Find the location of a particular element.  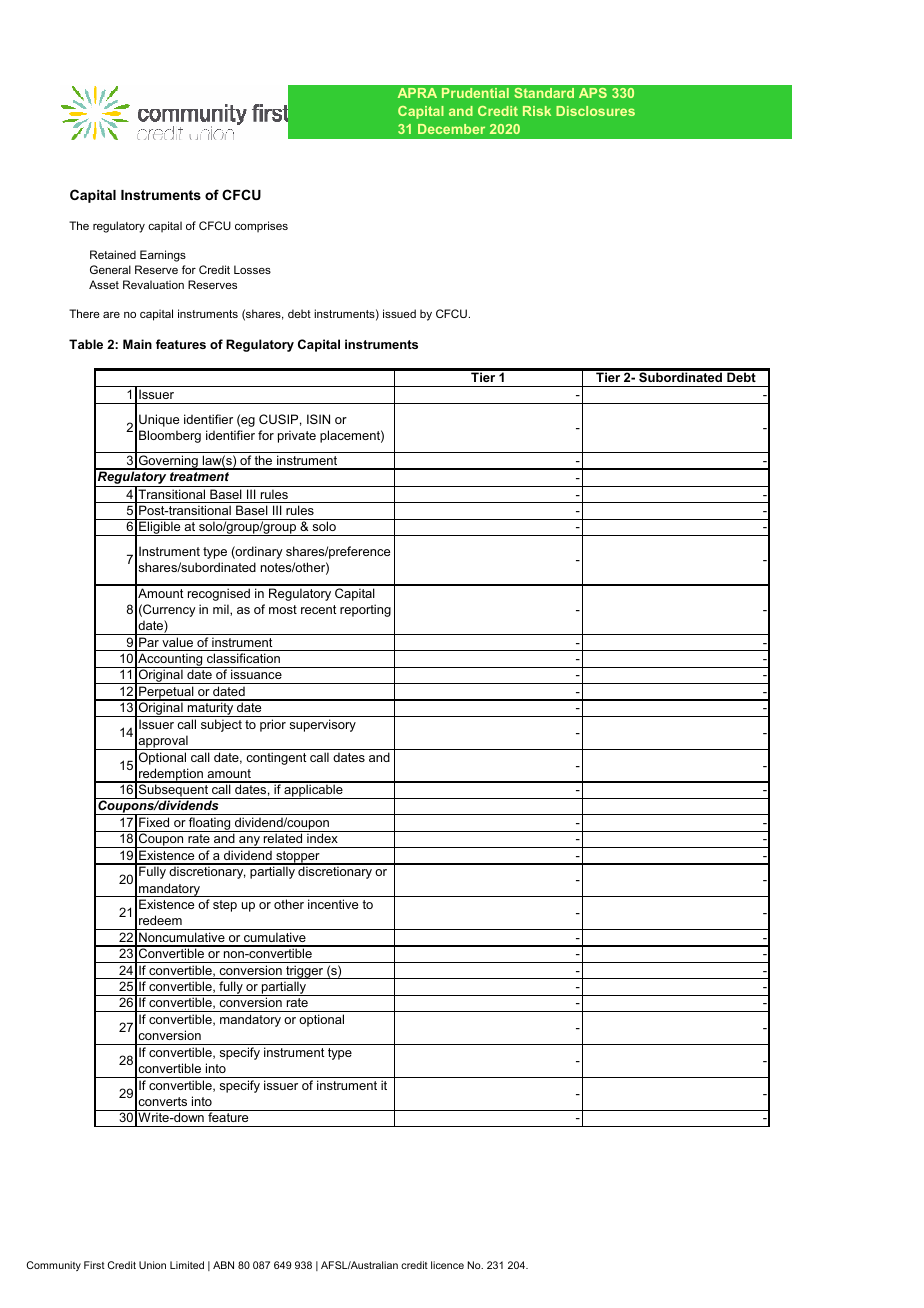

Retained is located at coordinates (113, 254).
